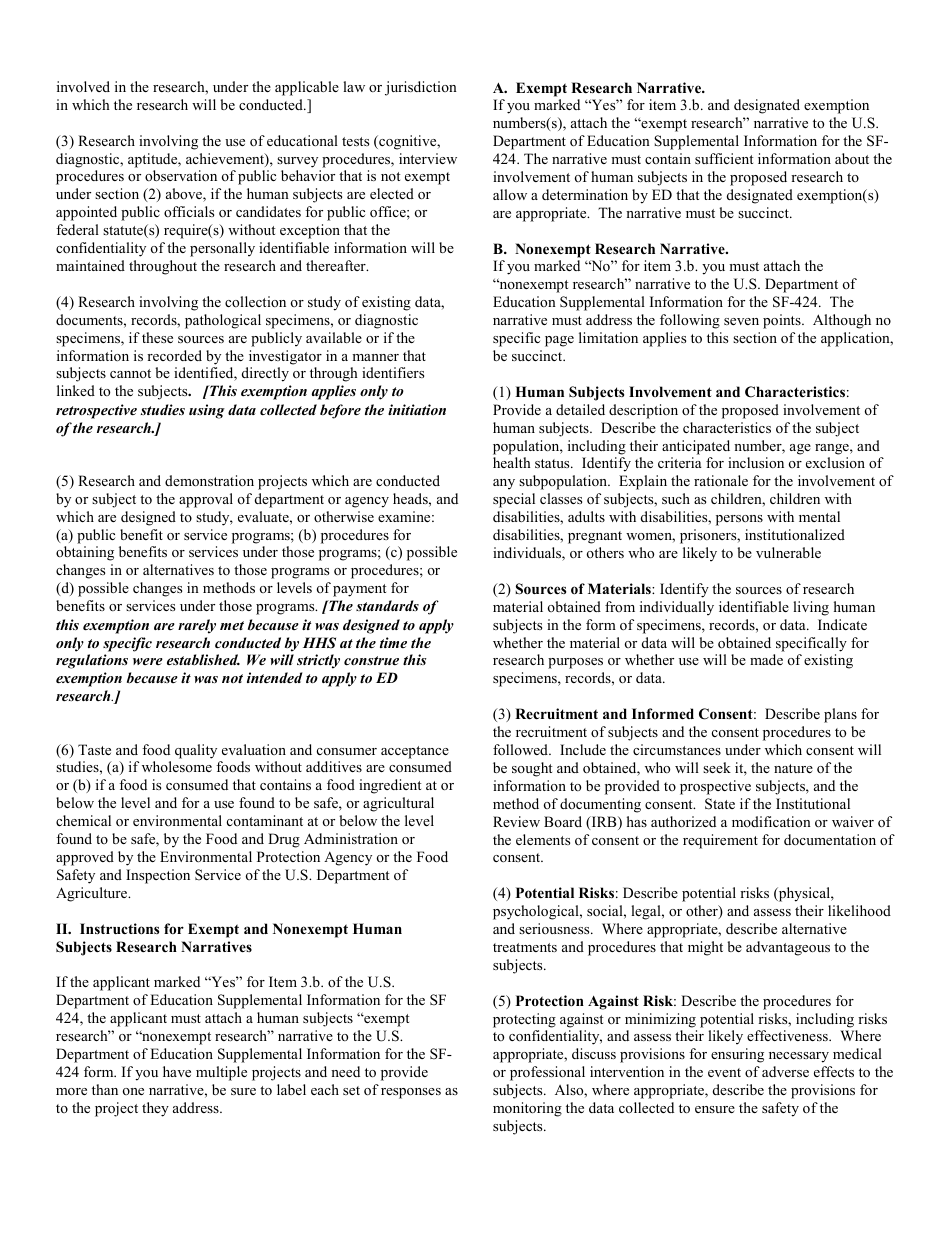  Describe the element at coordinates (181, 175) in the screenshot. I see `observation` at that location.
